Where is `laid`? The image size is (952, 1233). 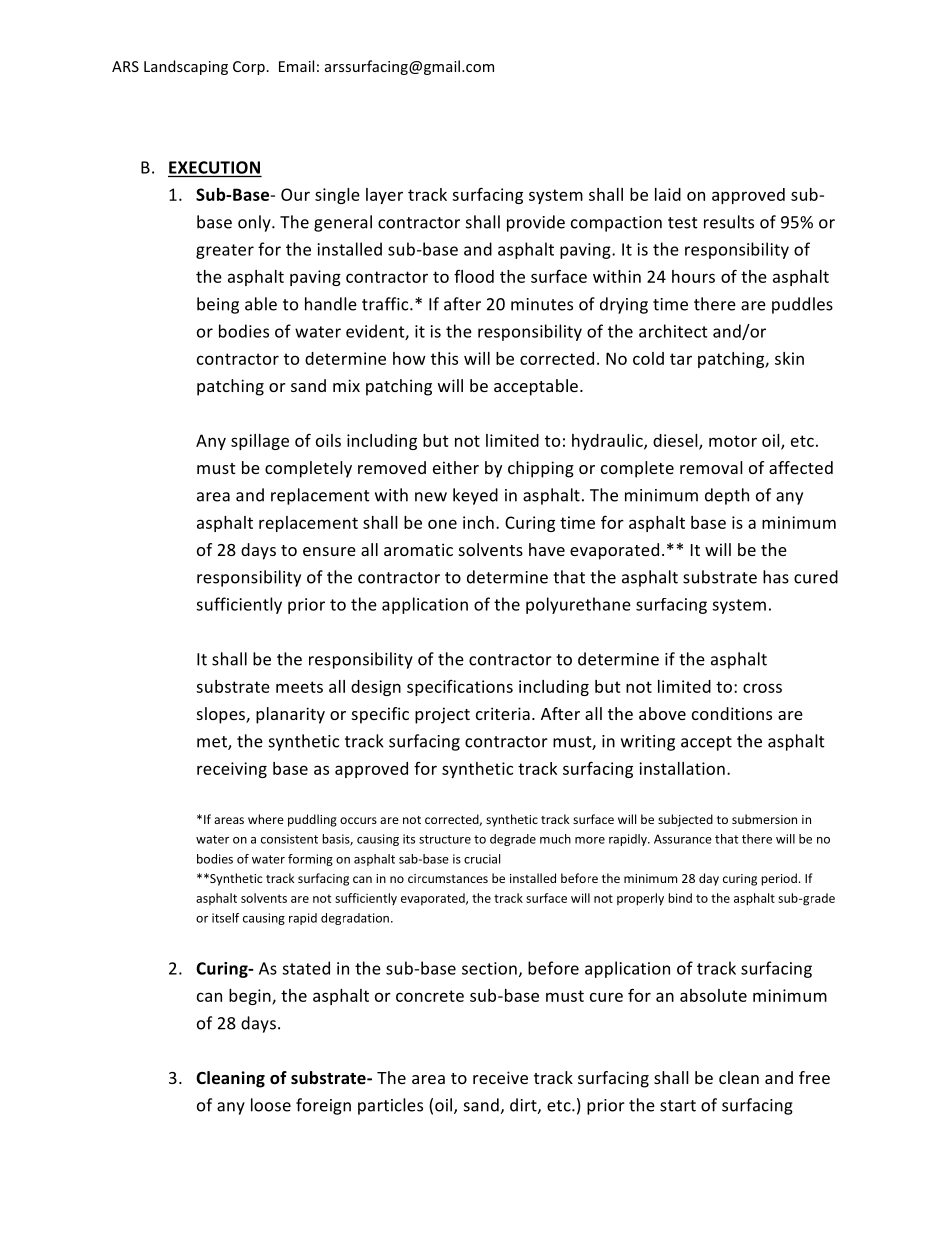 laid is located at coordinates (668, 194).
